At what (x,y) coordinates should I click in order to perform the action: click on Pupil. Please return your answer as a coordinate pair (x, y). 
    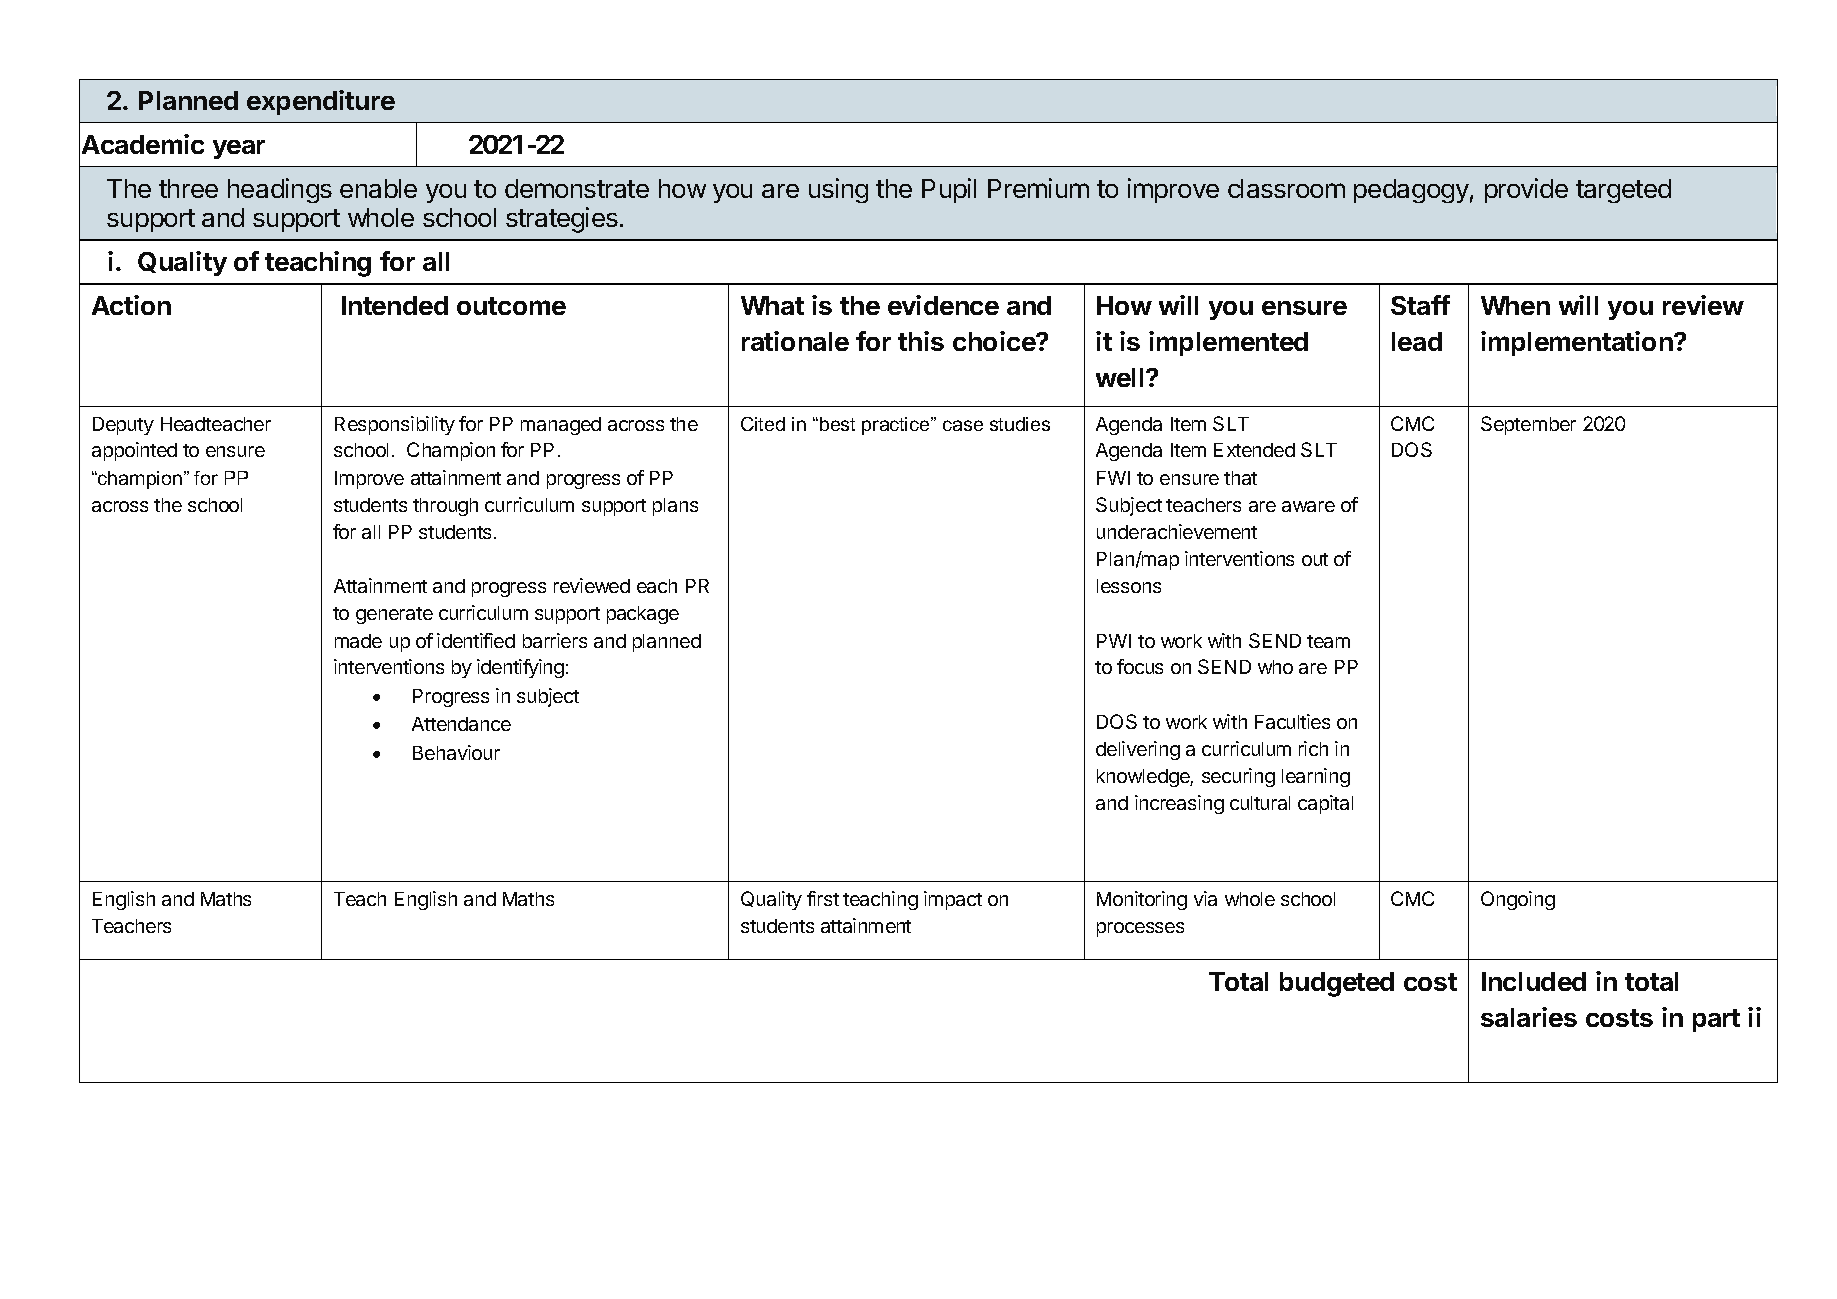
    Looking at the image, I should click on (949, 190).
